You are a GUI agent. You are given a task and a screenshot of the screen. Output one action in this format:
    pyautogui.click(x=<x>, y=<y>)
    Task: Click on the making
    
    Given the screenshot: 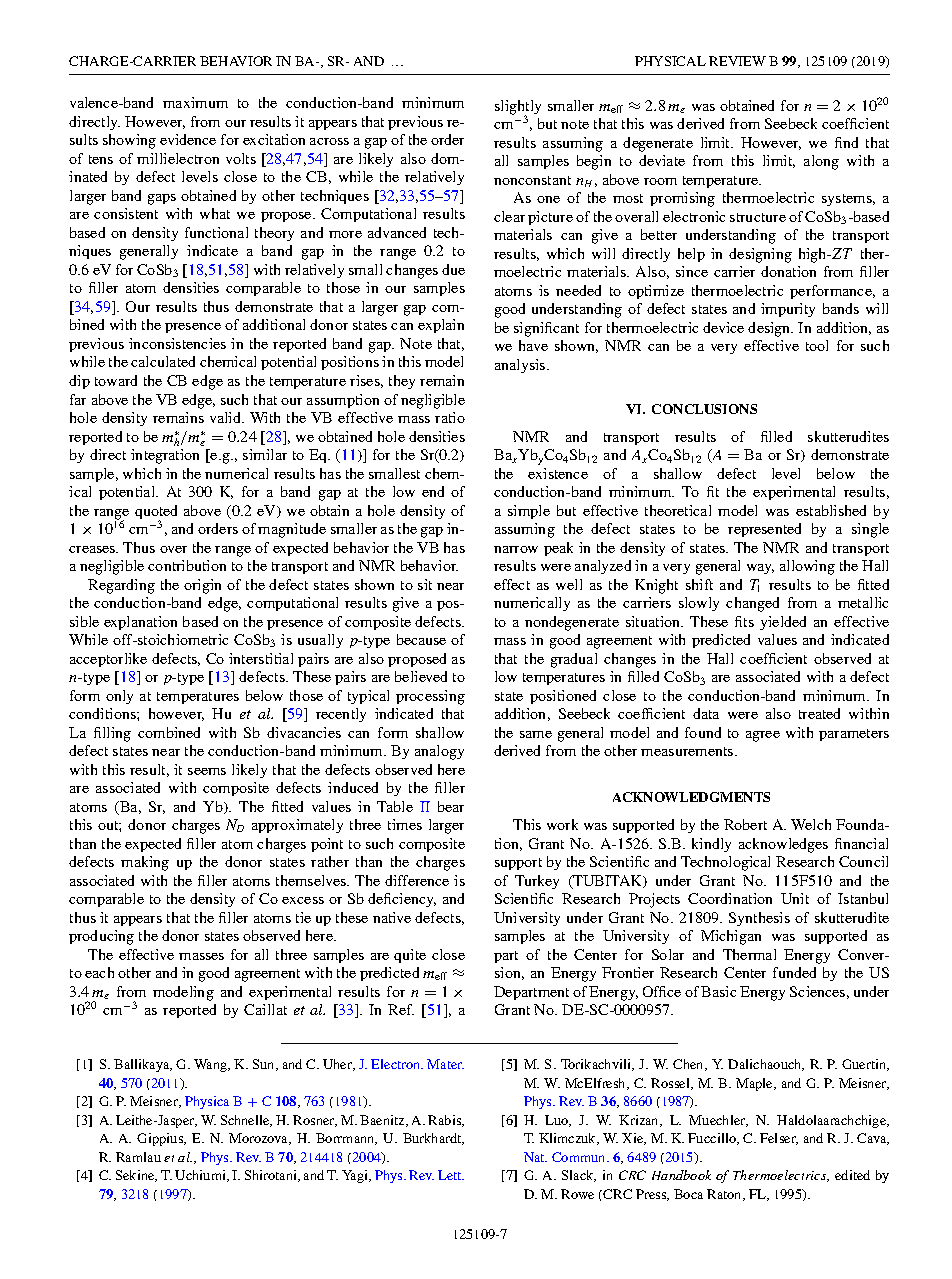 What is the action you would take?
    pyautogui.click(x=145, y=863)
